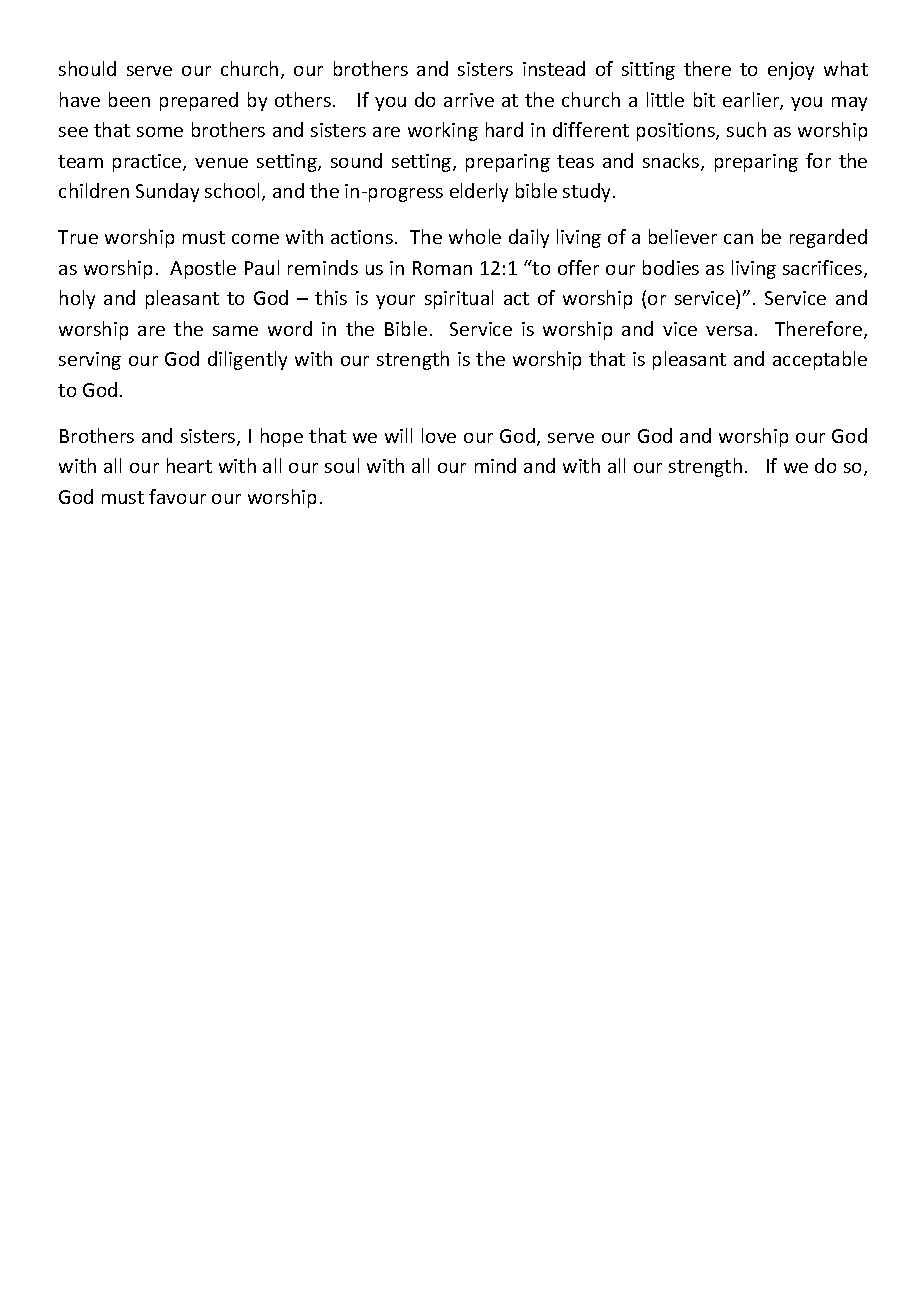 This image has height=1308, width=924. Describe the element at coordinates (791, 71) in the image. I see `enjoy` at that location.
